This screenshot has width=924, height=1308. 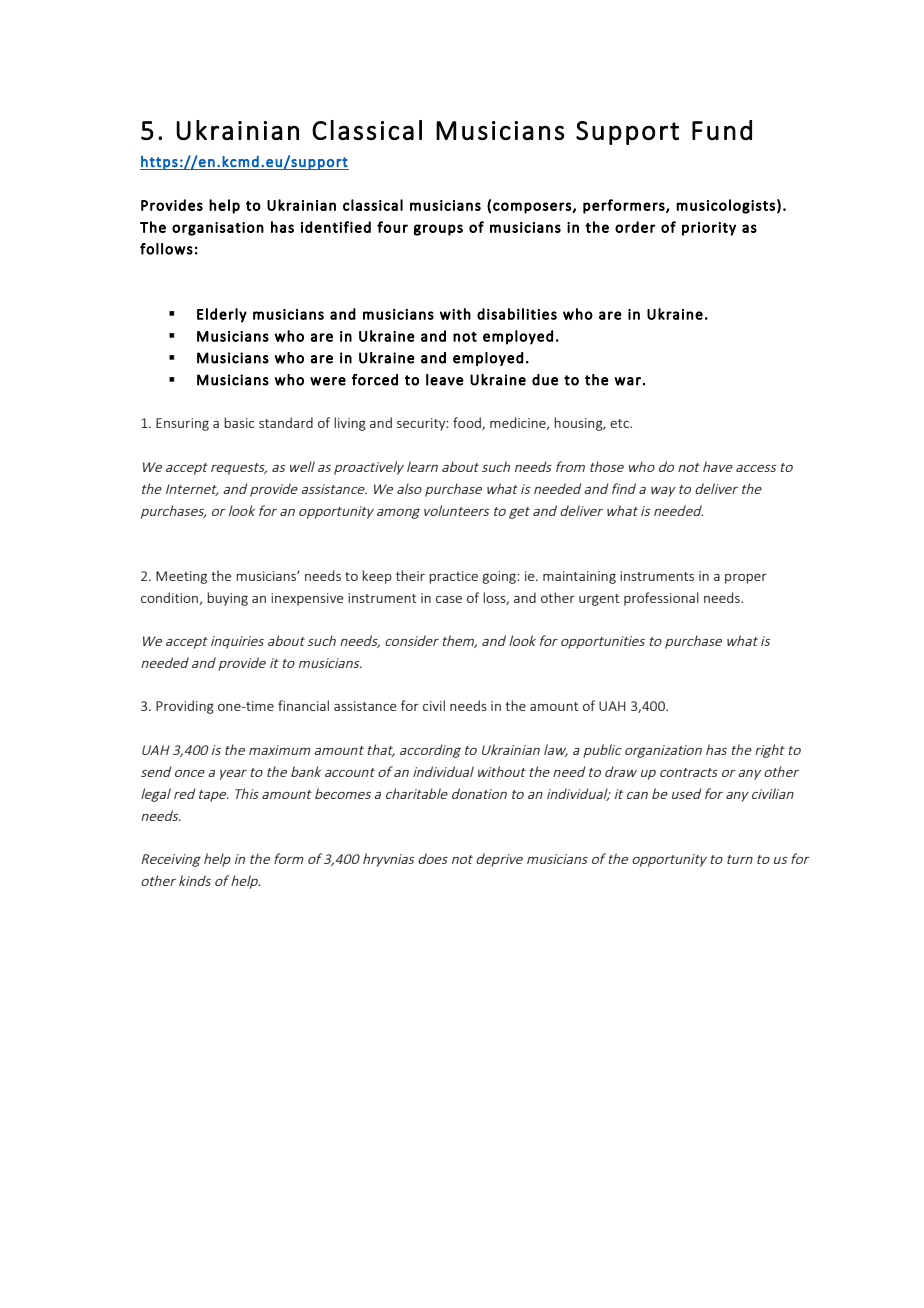 I want to click on Providing, so click(x=185, y=707).
